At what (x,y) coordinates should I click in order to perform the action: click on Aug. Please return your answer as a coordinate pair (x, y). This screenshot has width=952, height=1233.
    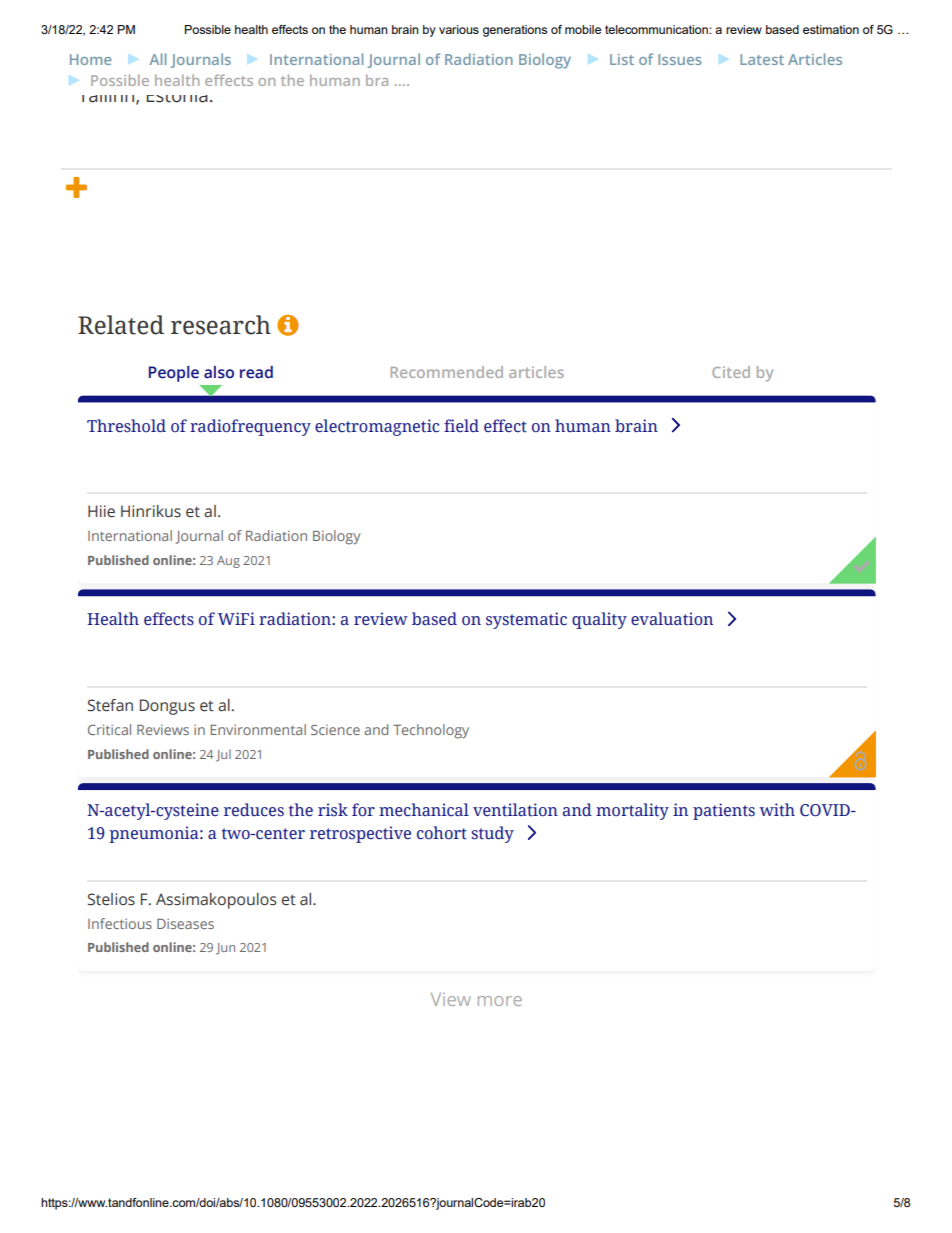
    Looking at the image, I should click on (228, 562).
